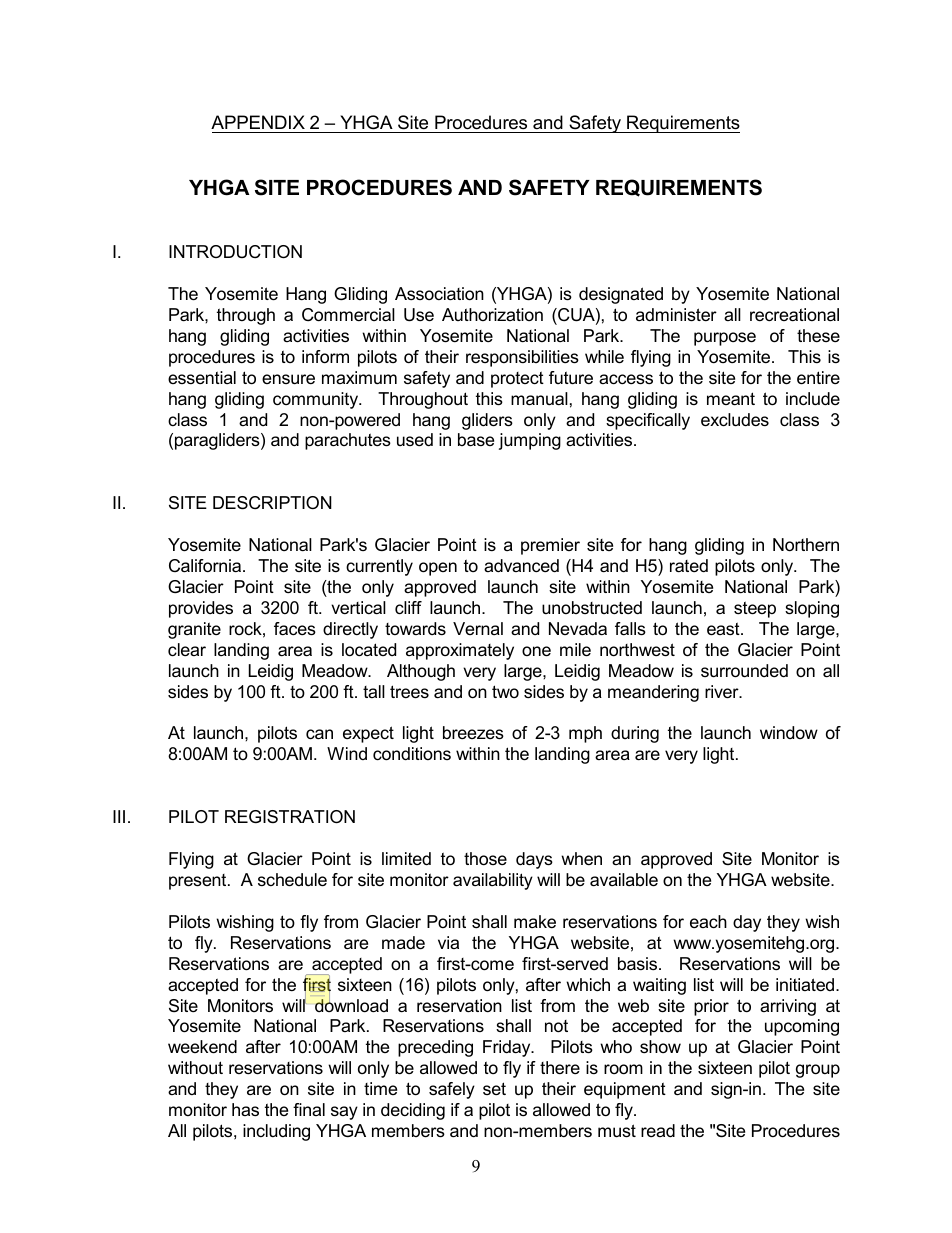  Describe the element at coordinates (439, 294) in the screenshot. I see `Association` at that location.
